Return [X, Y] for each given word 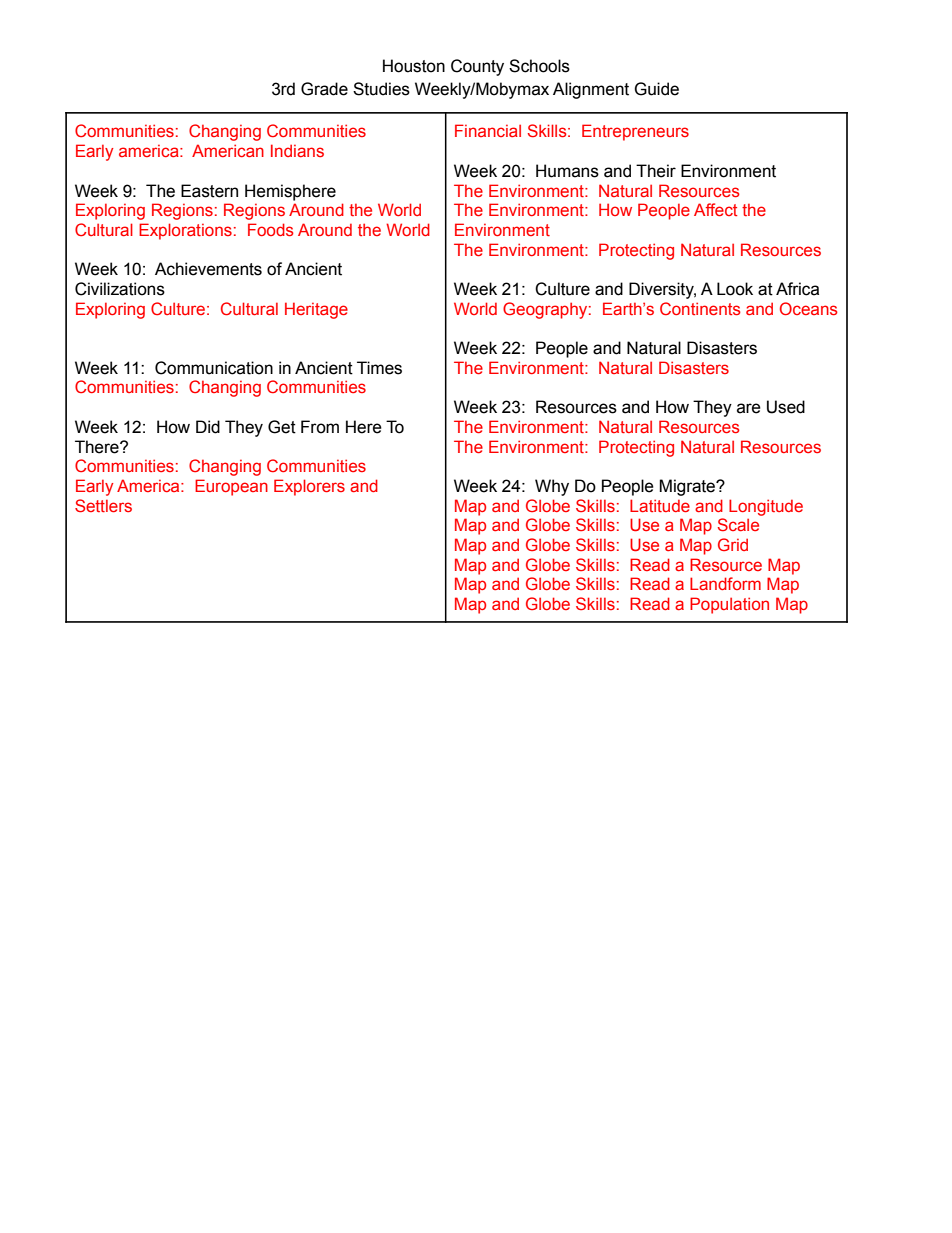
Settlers [103, 505]
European [231, 487]
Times [379, 368]
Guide [656, 89]
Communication [214, 368]
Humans [567, 171]
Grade [324, 89]
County [477, 67]
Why [552, 487]
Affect [715, 209]
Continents [700, 308]
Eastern [209, 191]
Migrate [688, 487]
